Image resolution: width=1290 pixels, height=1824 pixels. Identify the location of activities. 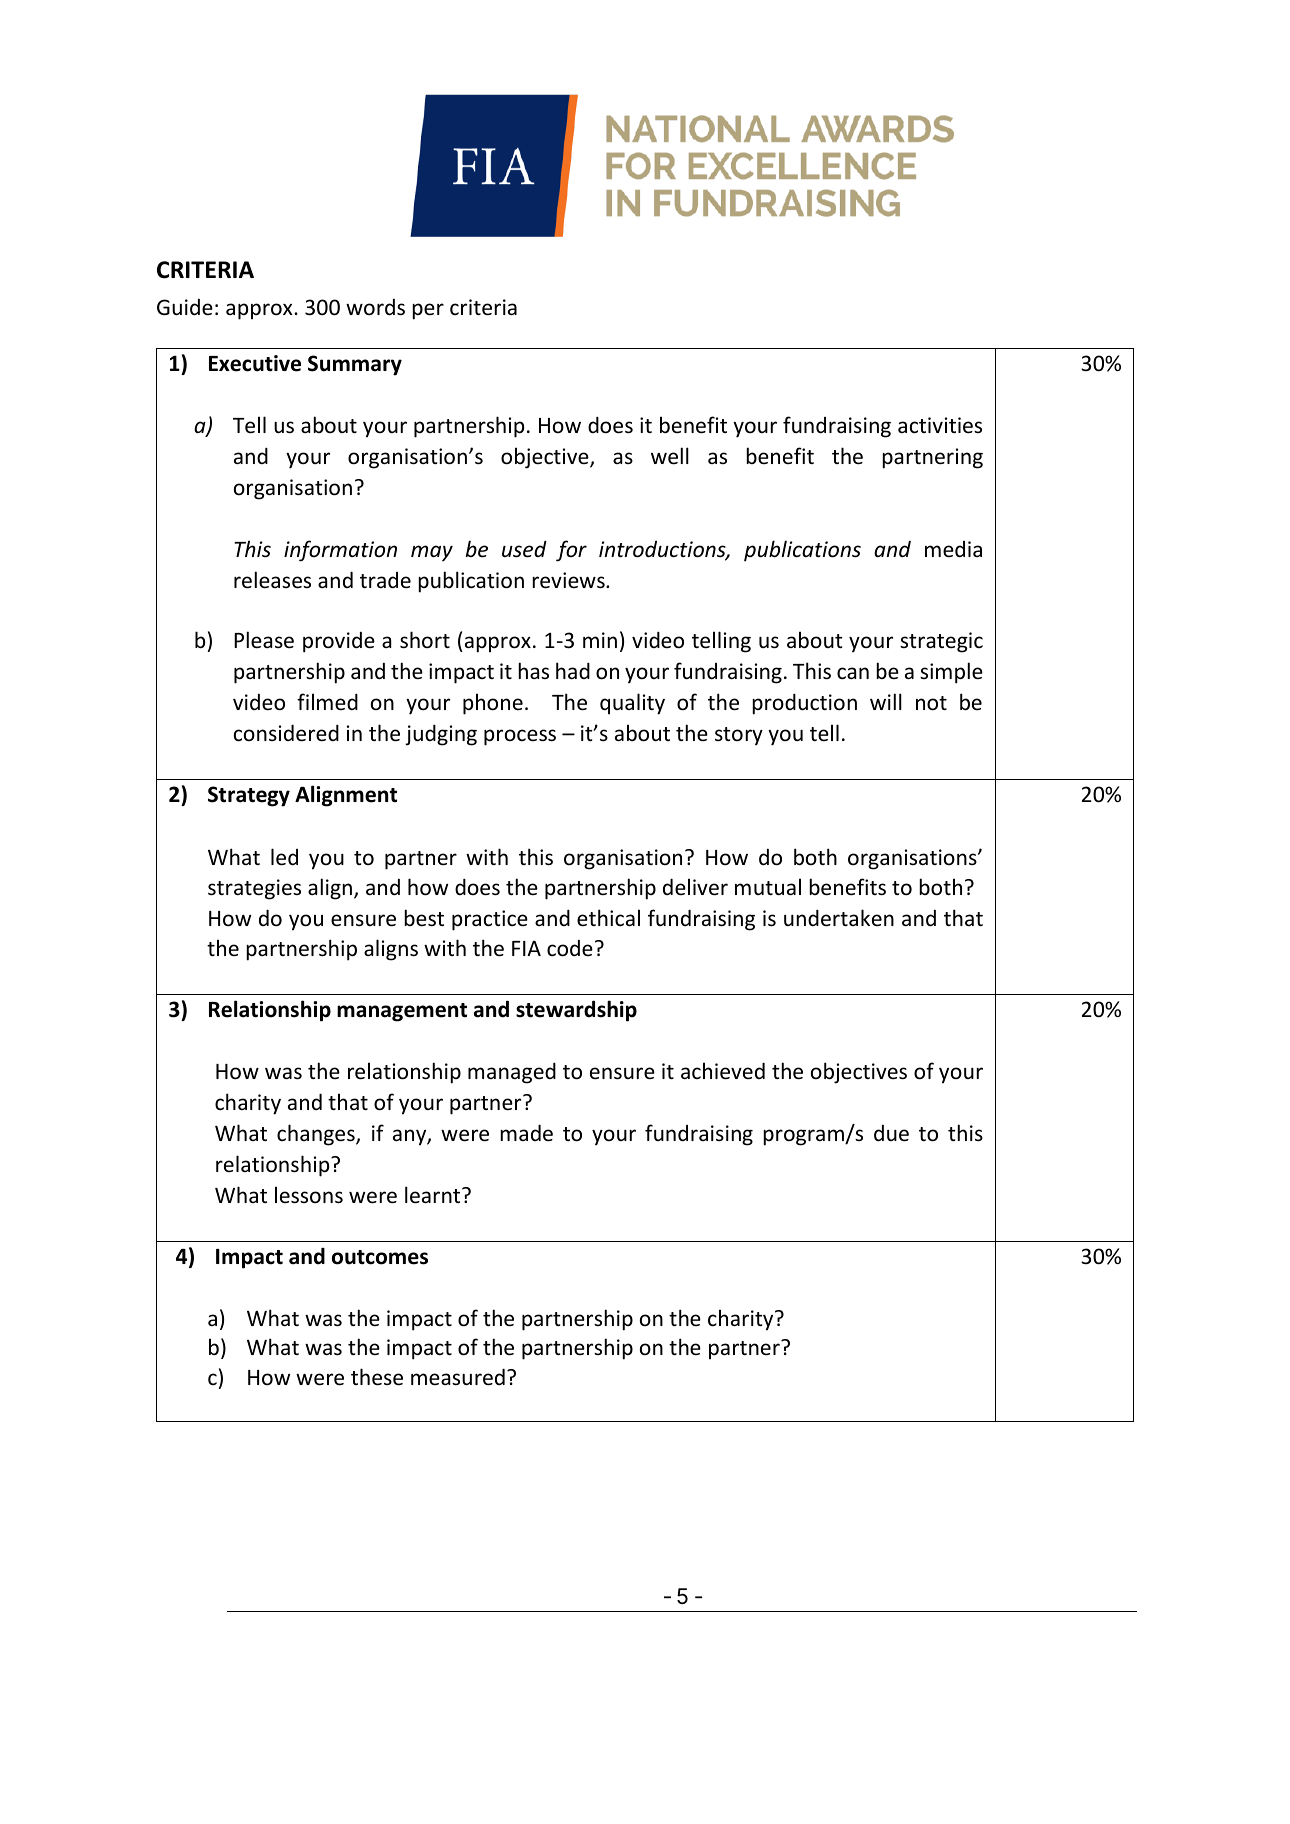
(940, 425).
